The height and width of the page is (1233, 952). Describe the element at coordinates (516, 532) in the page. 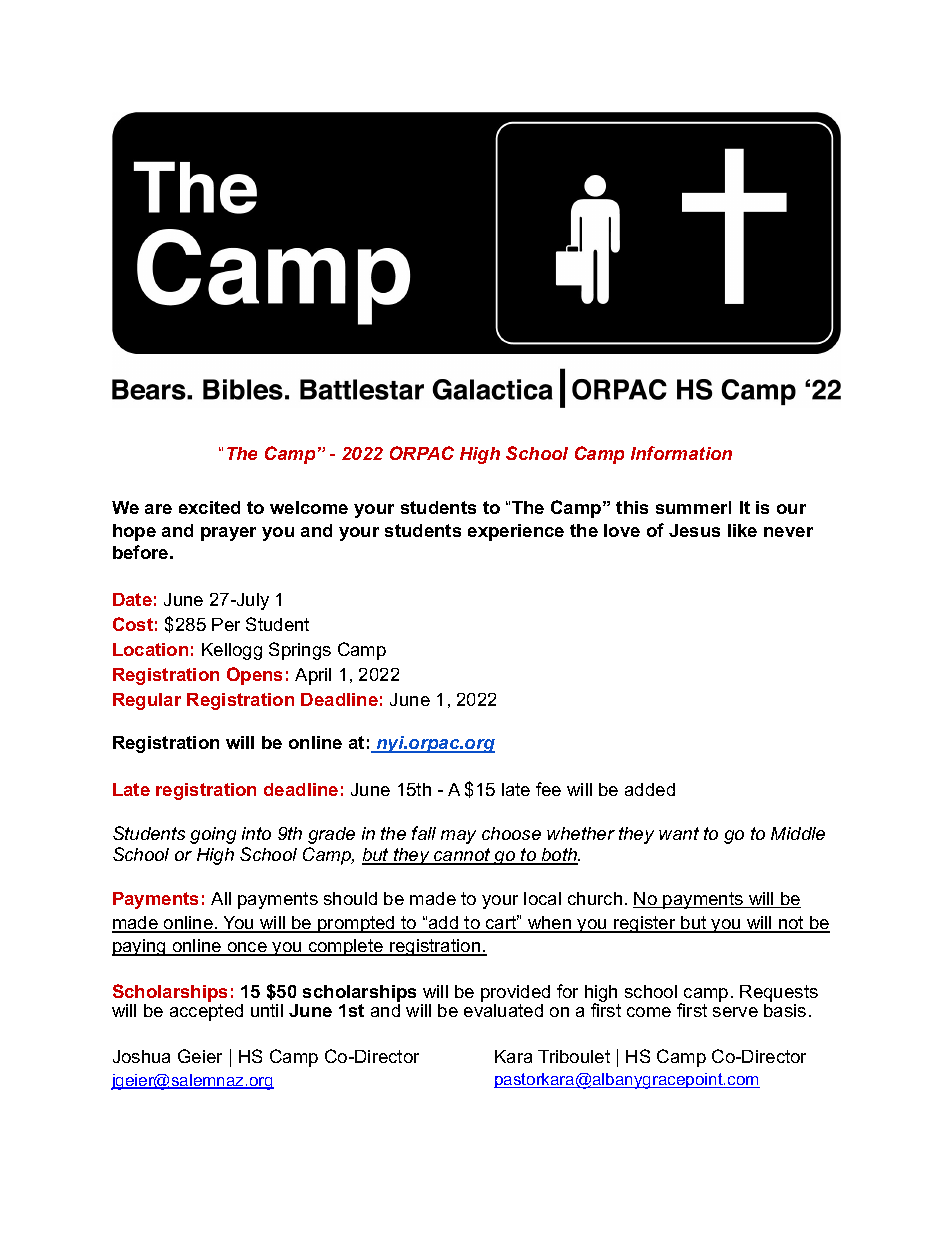

I see `experience` at that location.
